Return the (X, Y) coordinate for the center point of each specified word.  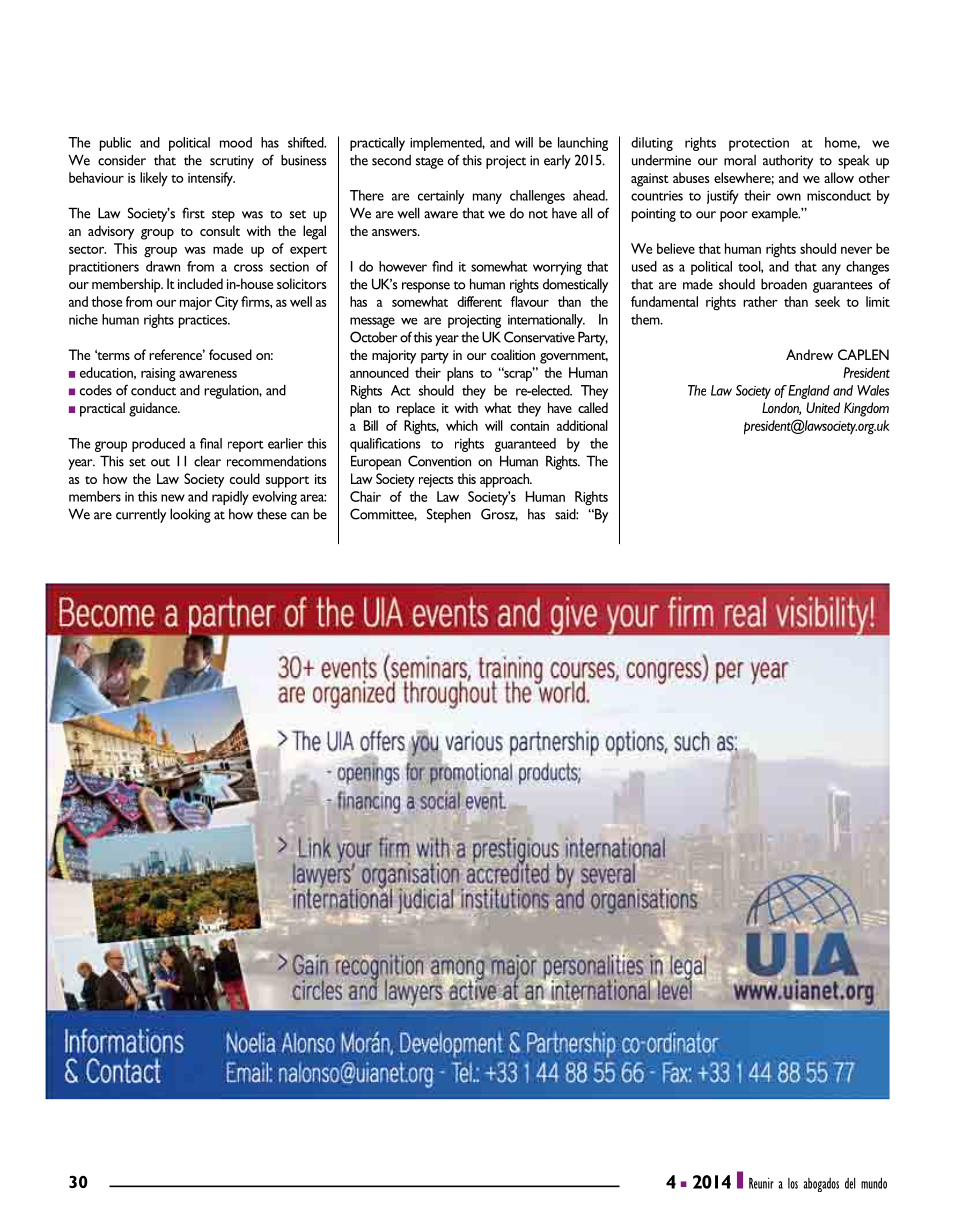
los (793, 1183)
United (823, 407)
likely (154, 179)
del (850, 1183)
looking (190, 516)
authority (788, 162)
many (487, 198)
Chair (365, 496)
